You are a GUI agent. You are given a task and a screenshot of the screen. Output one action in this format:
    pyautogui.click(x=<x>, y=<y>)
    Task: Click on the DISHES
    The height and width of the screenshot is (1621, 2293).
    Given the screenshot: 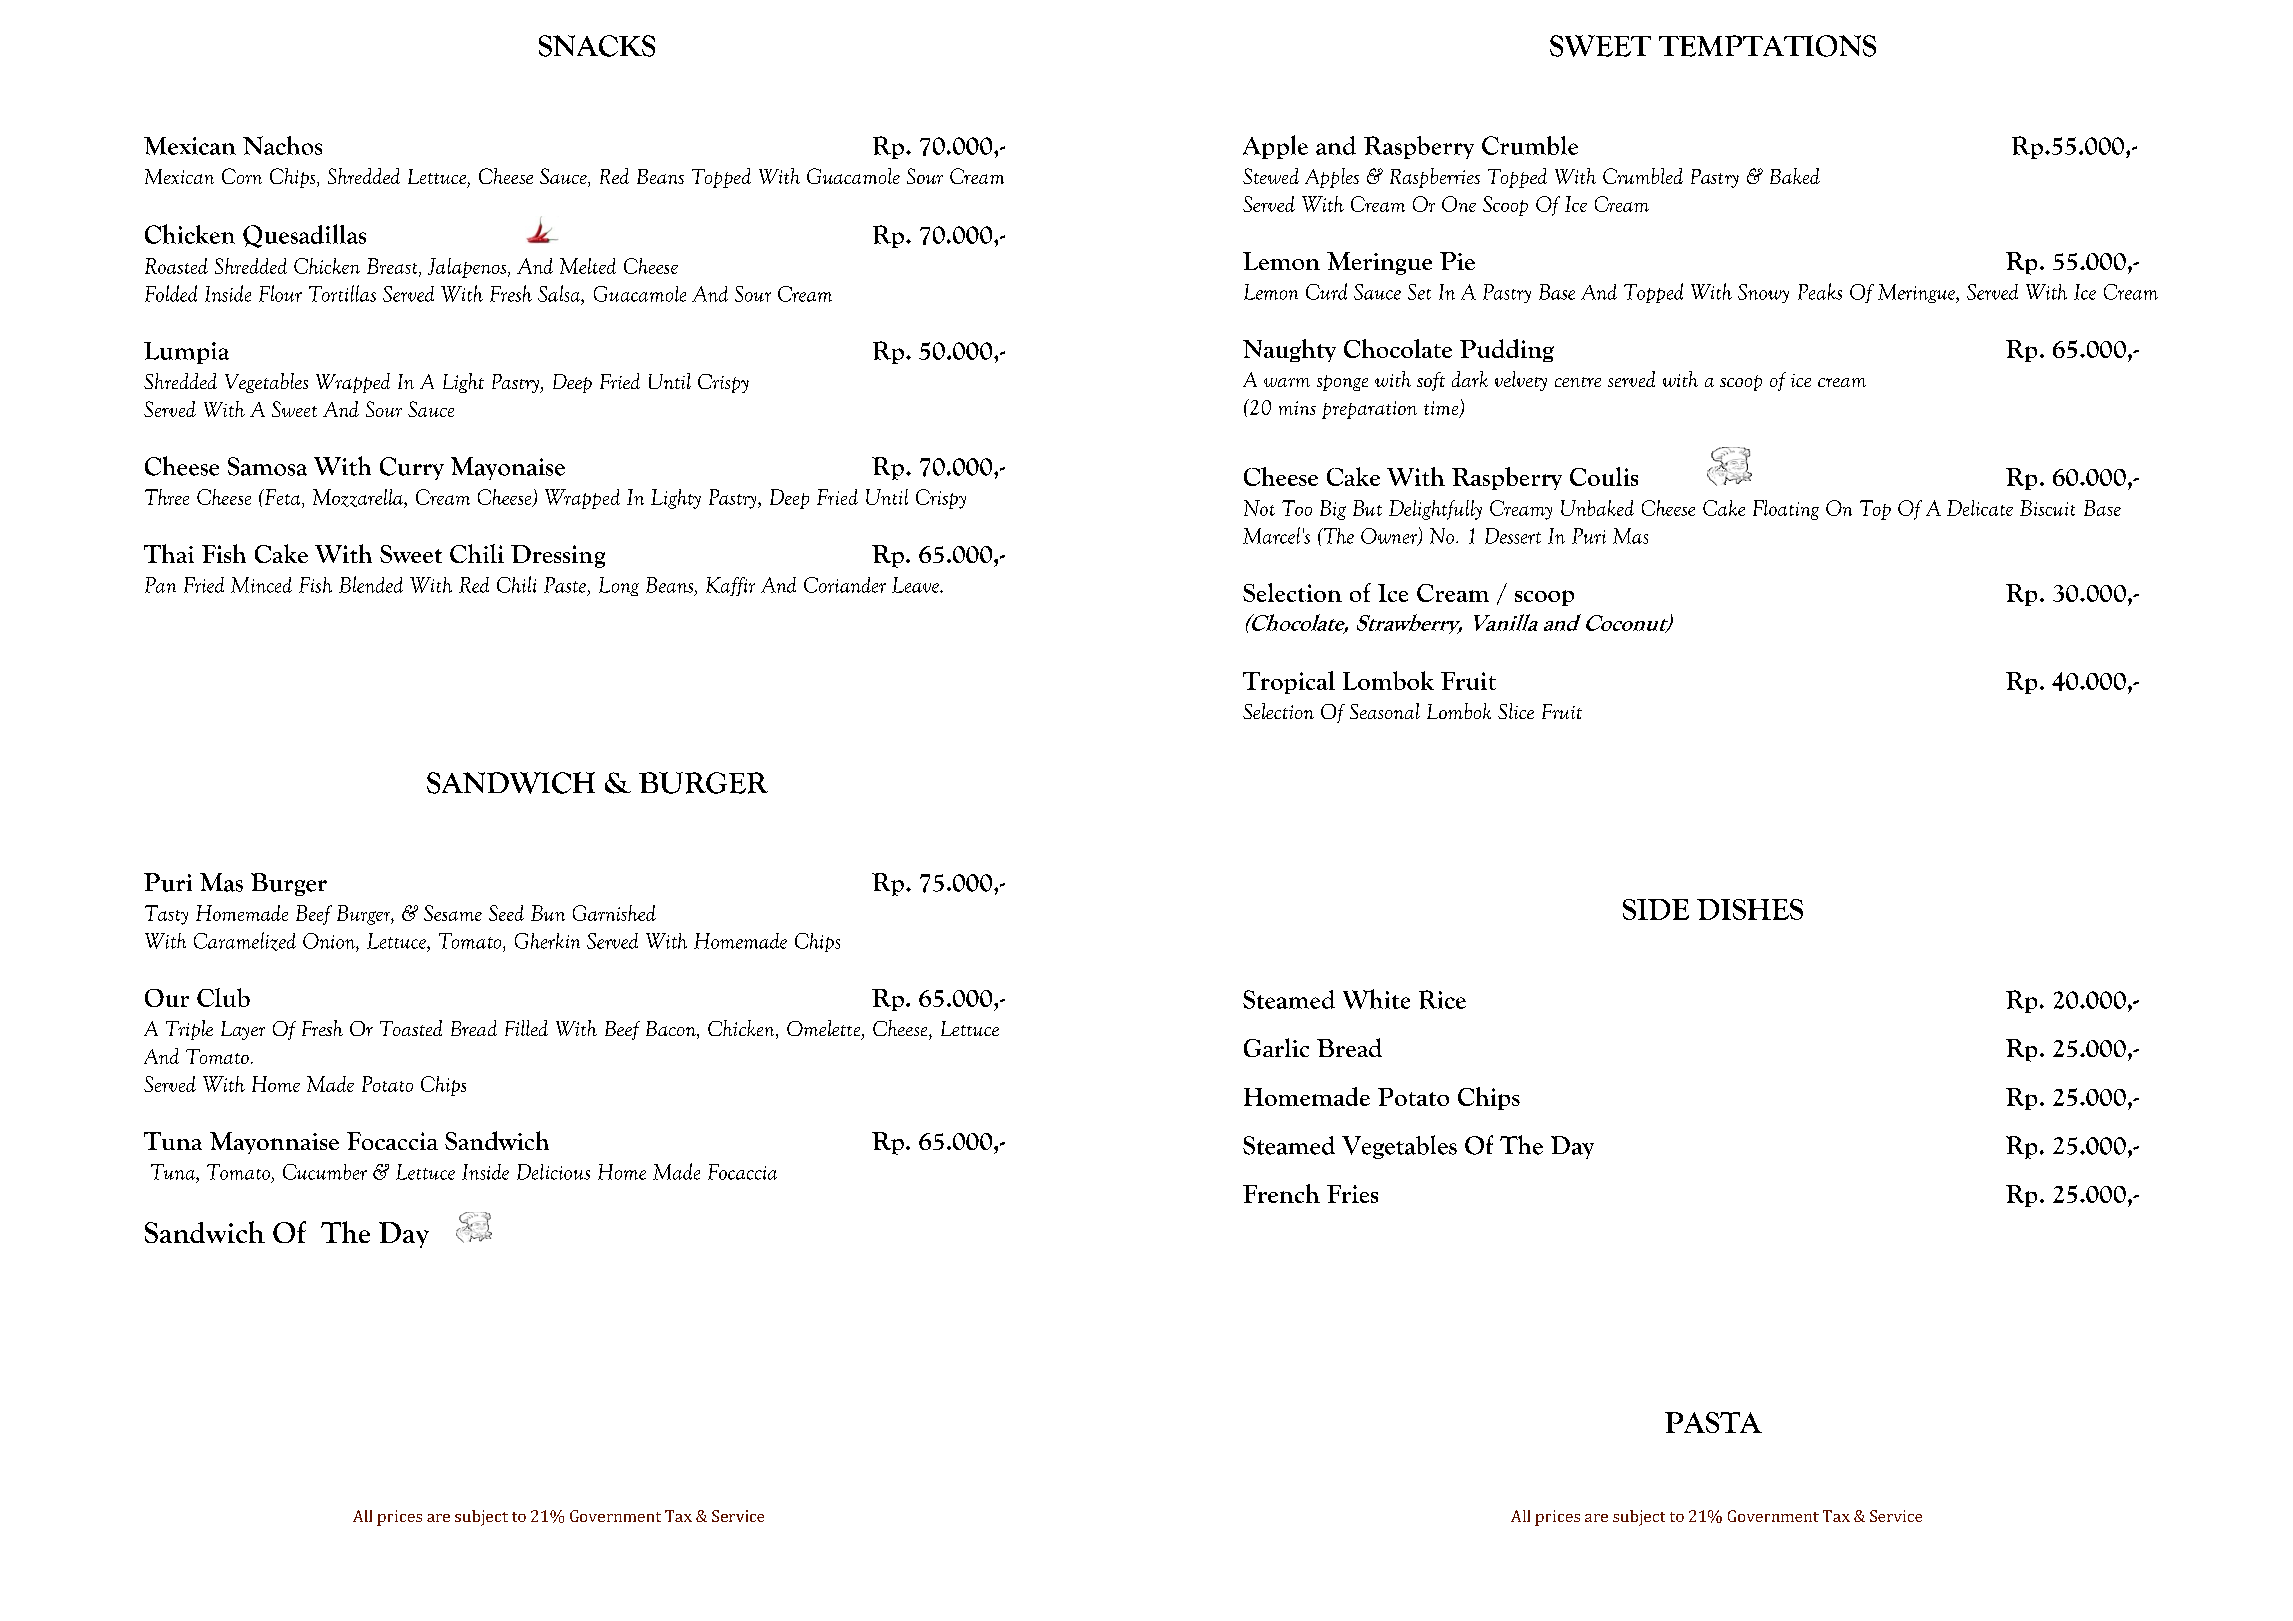 What is the action you would take?
    pyautogui.click(x=1750, y=909)
